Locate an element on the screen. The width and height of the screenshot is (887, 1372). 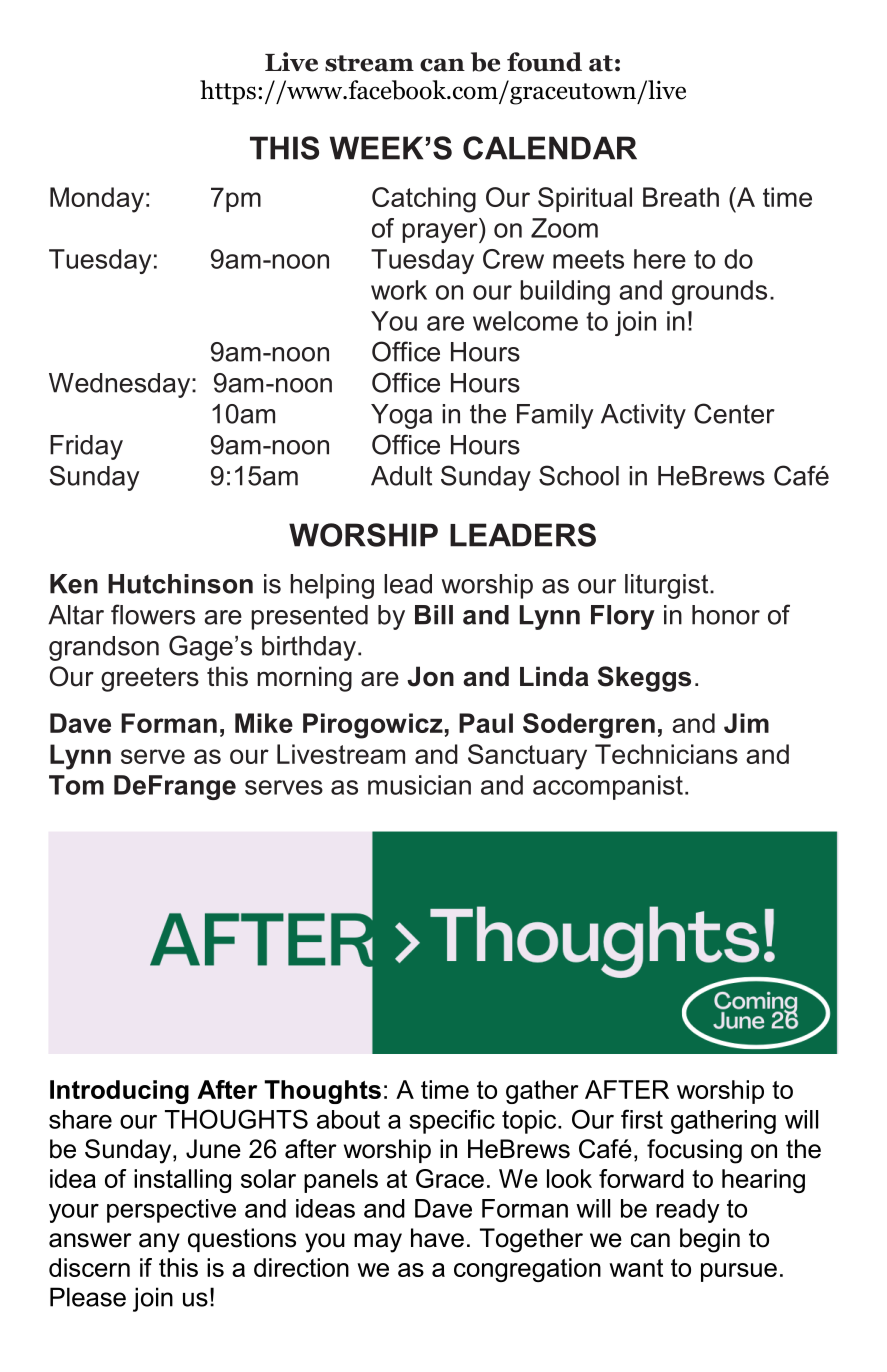
Catching is located at coordinates (424, 200).
